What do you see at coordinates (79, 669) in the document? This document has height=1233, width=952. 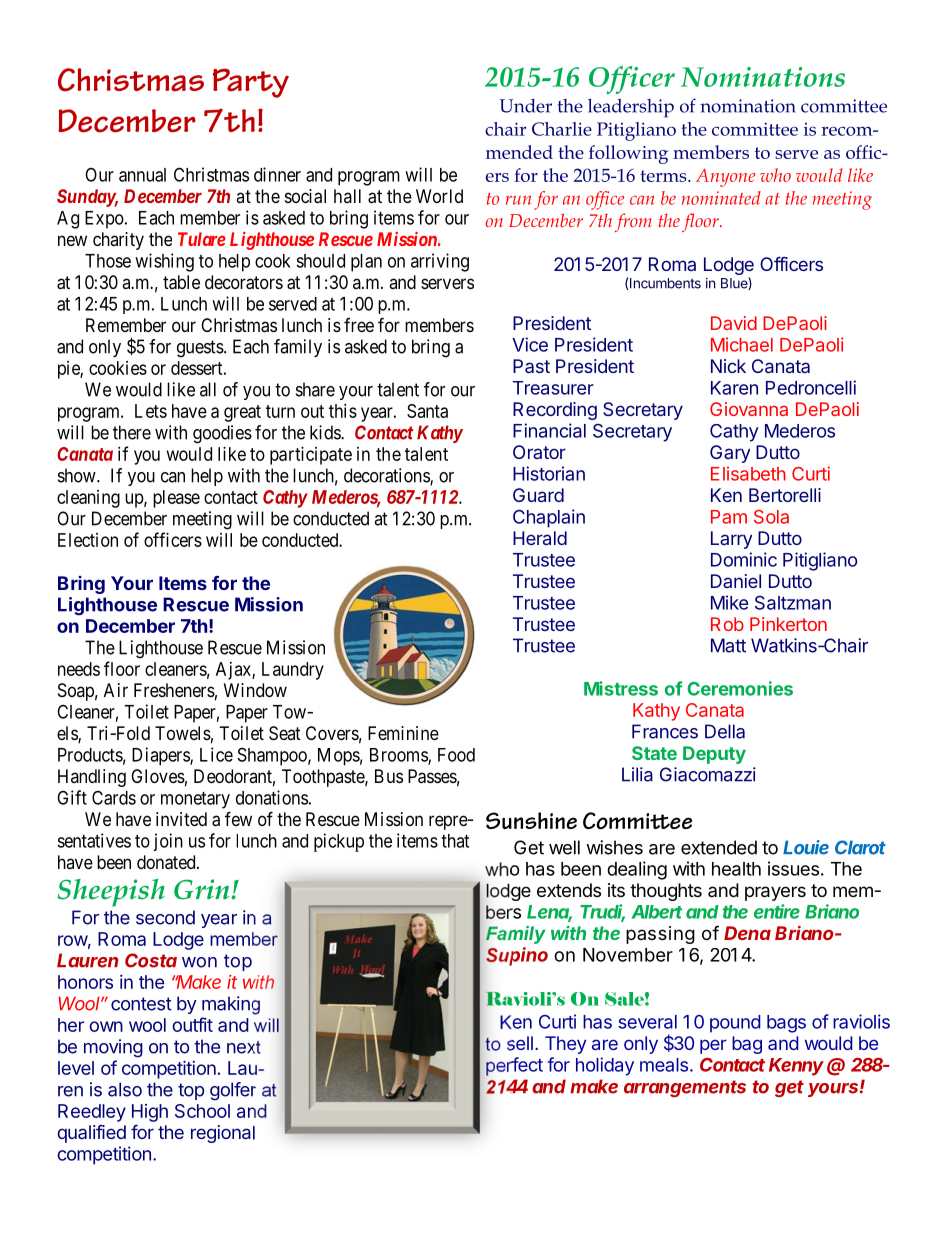 I see `needs` at bounding box center [79, 669].
